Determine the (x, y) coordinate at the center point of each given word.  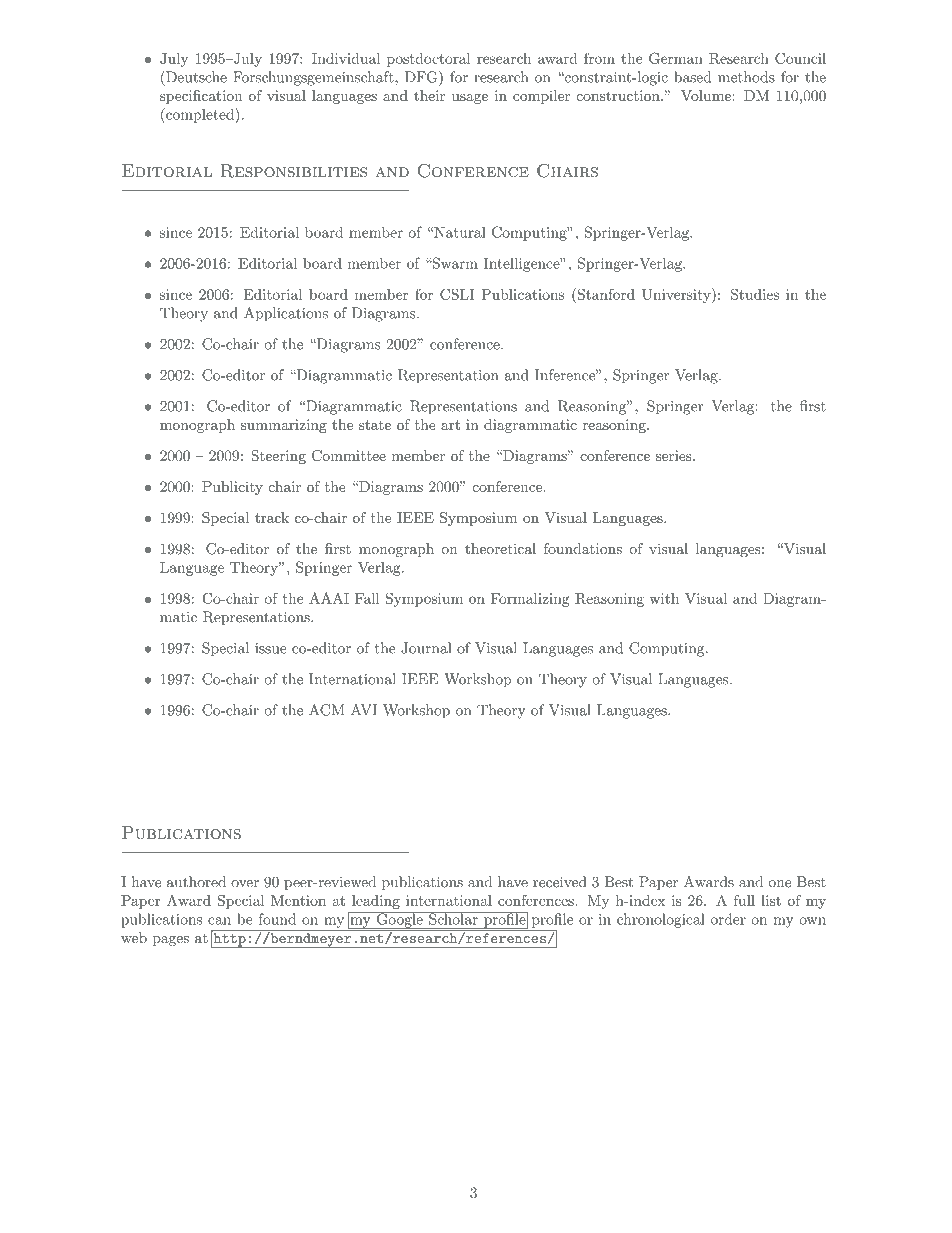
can (219, 921)
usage (470, 99)
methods (746, 77)
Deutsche (195, 77)
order (728, 919)
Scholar (453, 918)
